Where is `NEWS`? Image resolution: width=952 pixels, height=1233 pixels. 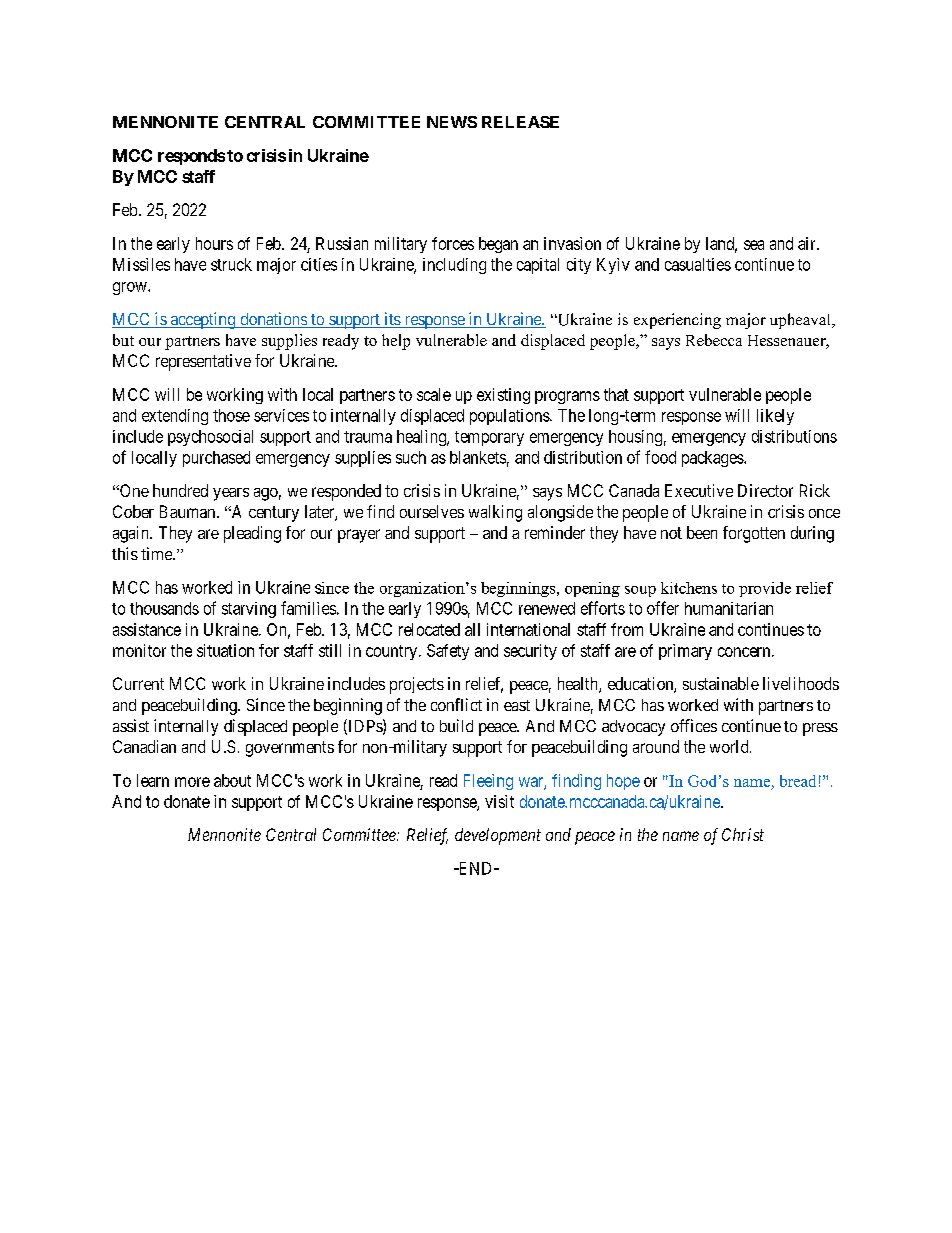 NEWS is located at coordinates (452, 122).
